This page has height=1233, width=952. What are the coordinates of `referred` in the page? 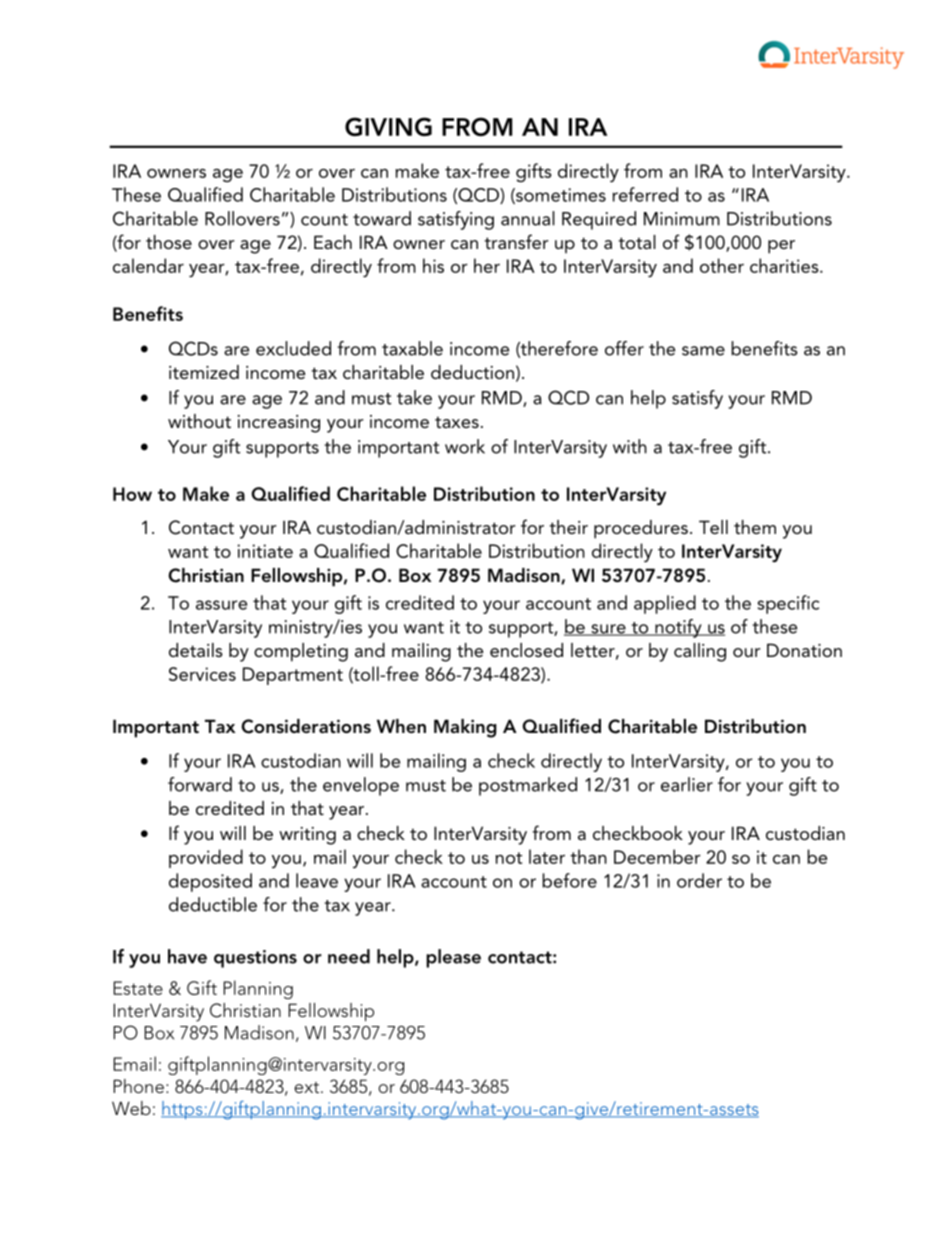 It's located at (645, 194).
